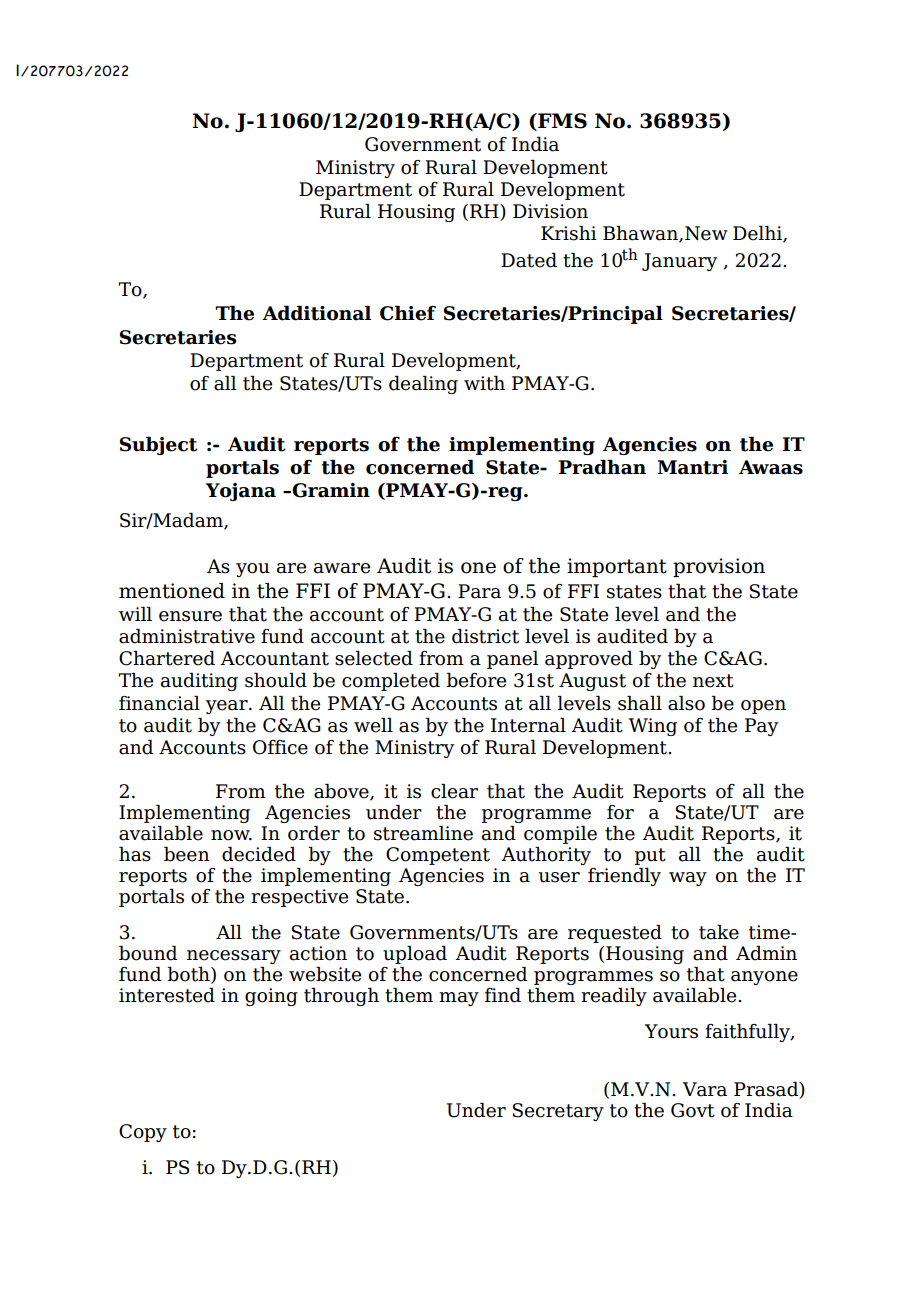 Image resolution: width=924 pixels, height=1308 pixels. What do you see at coordinates (231, 835) in the screenshot?
I see `now` at bounding box center [231, 835].
